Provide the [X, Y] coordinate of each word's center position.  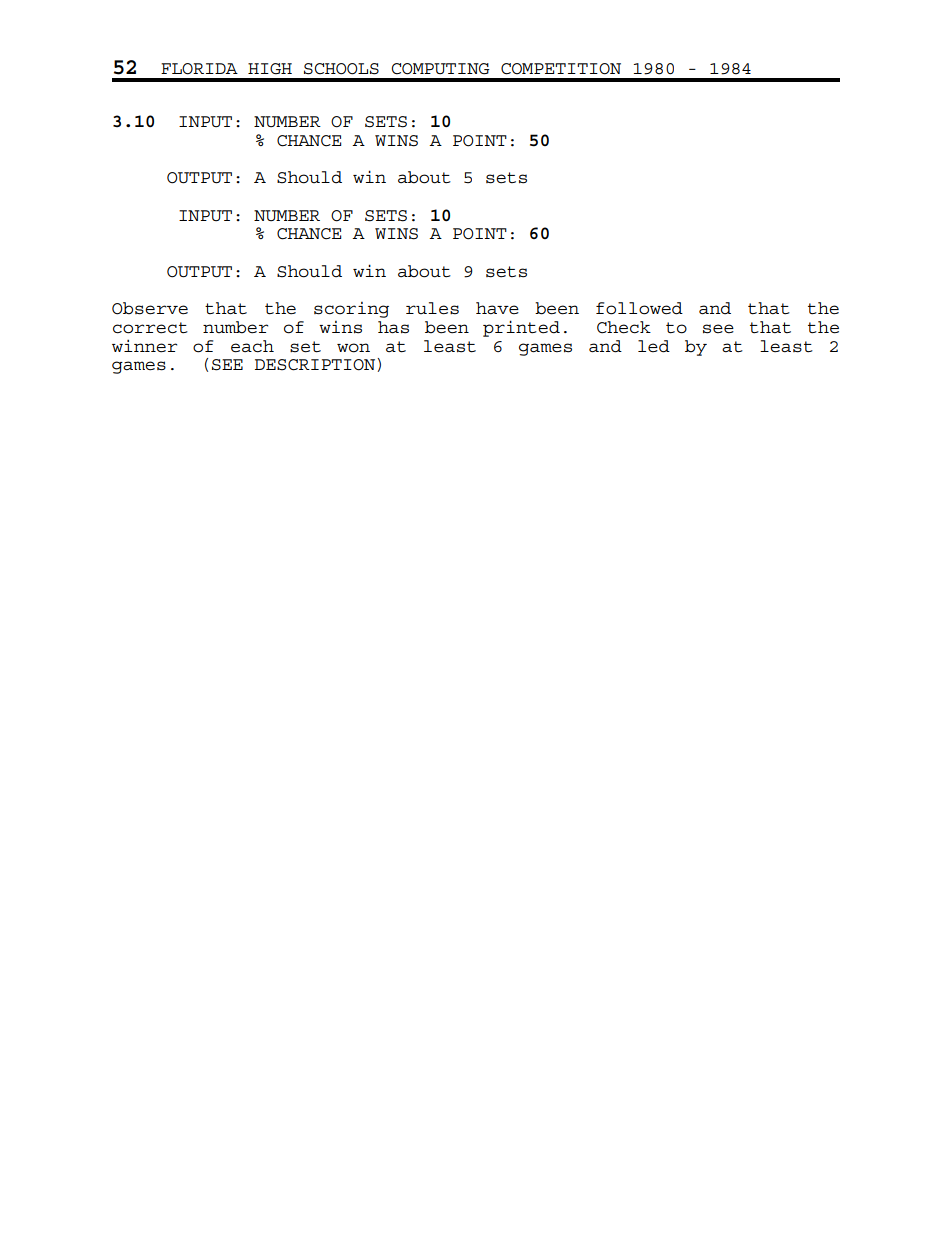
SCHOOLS [341, 69]
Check [624, 327]
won [353, 348]
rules [432, 308]
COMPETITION [561, 69]
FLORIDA [199, 69]
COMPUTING [440, 69]
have [497, 308]
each [252, 346]
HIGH [270, 69]
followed [639, 308]
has [393, 327]
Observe [150, 308]
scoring [351, 310]
